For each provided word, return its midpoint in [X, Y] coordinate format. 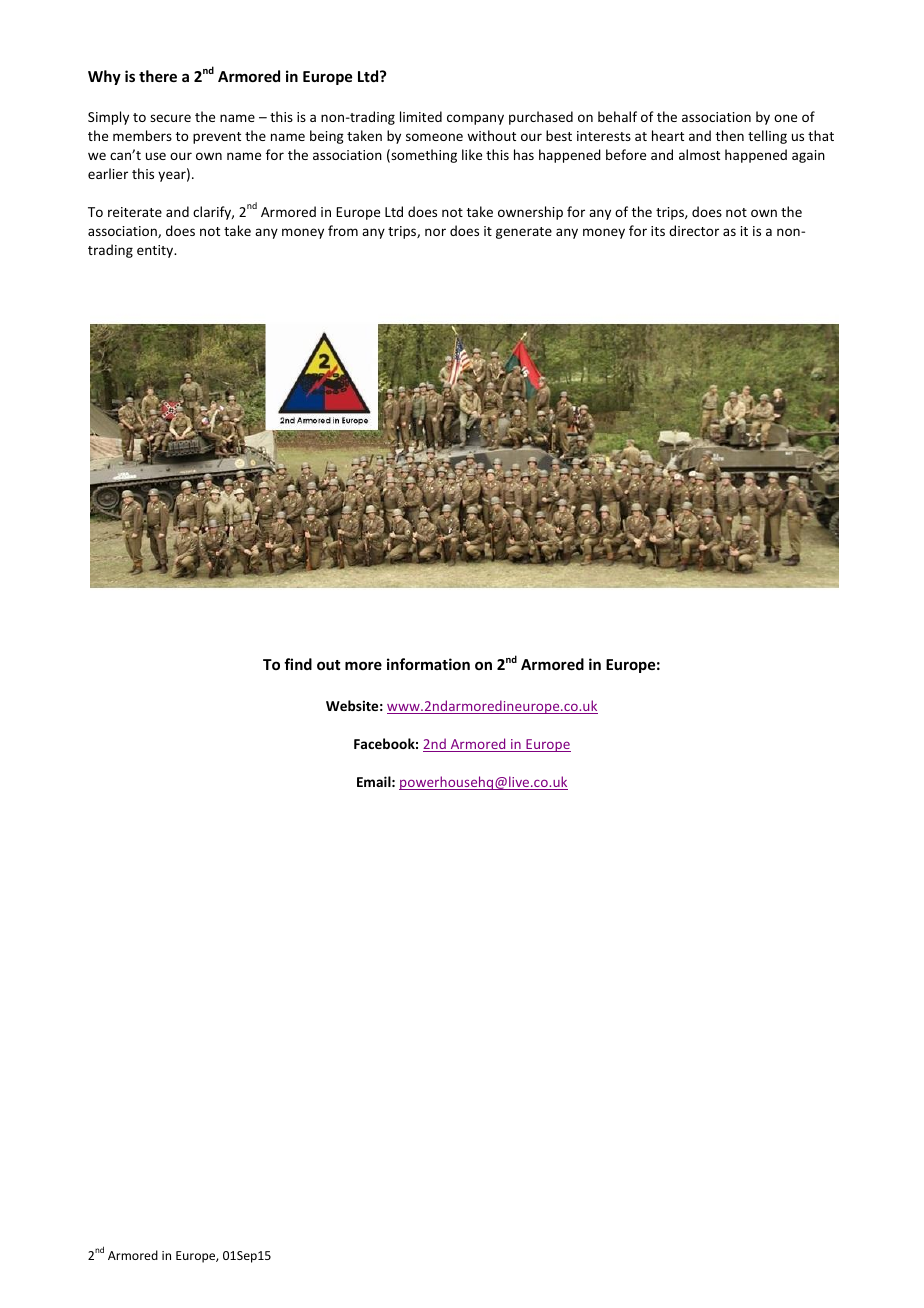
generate [524, 233]
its [658, 231]
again [808, 156]
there [158, 76]
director [694, 230]
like [472, 154]
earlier [108, 173]
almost [699, 154]
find [298, 664]
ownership [530, 213]
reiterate [135, 212]
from [343, 230]
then [730, 135]
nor [435, 232]
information [428, 664]
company [475, 119]
